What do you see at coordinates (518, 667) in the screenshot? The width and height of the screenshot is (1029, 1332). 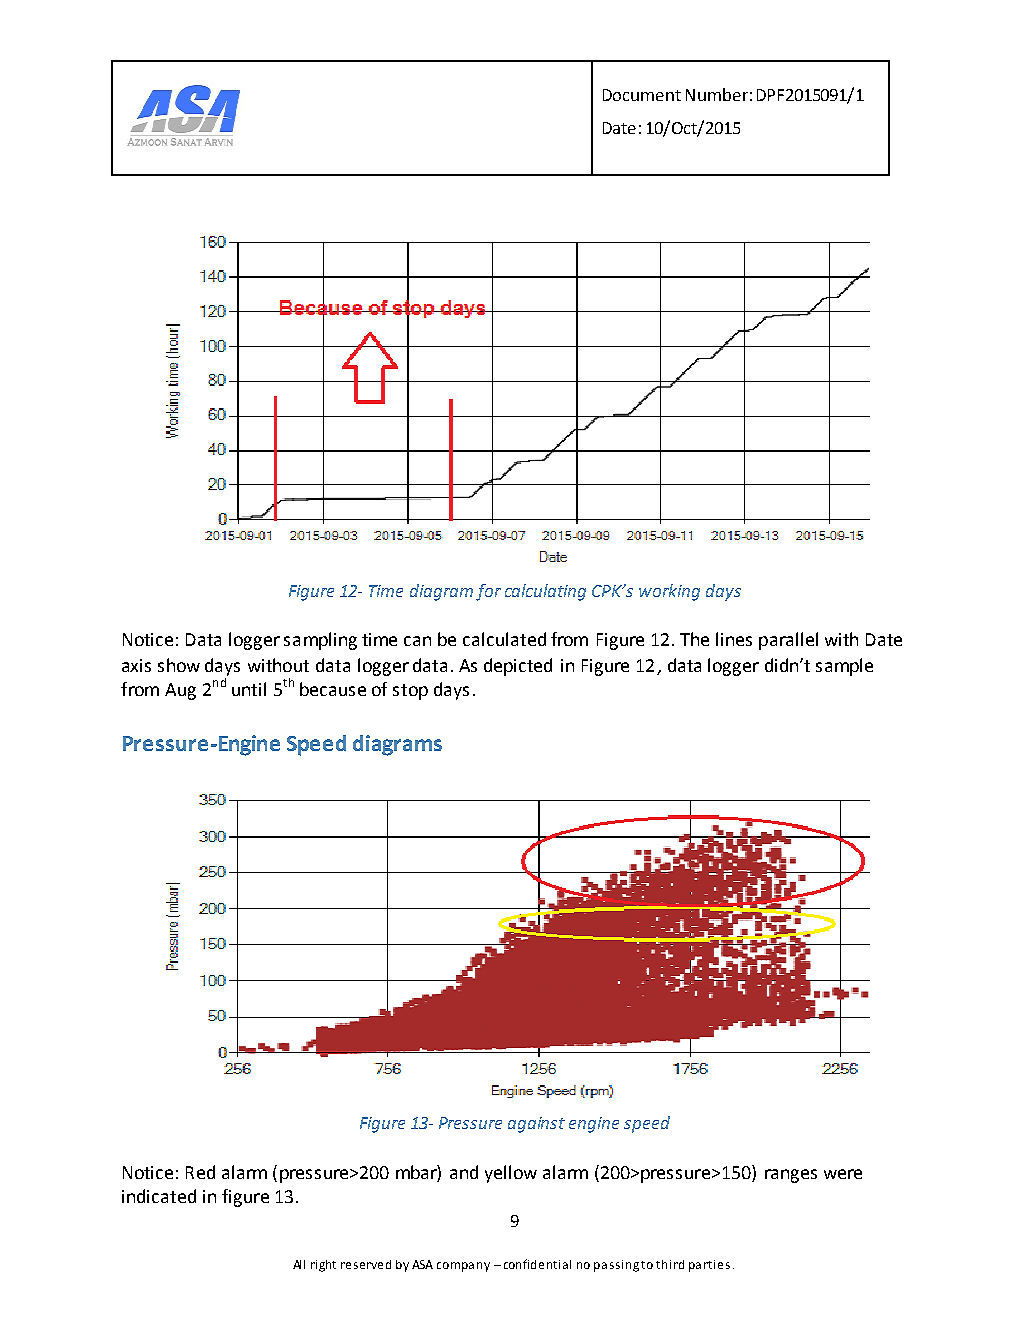 I see `depicted` at bounding box center [518, 667].
